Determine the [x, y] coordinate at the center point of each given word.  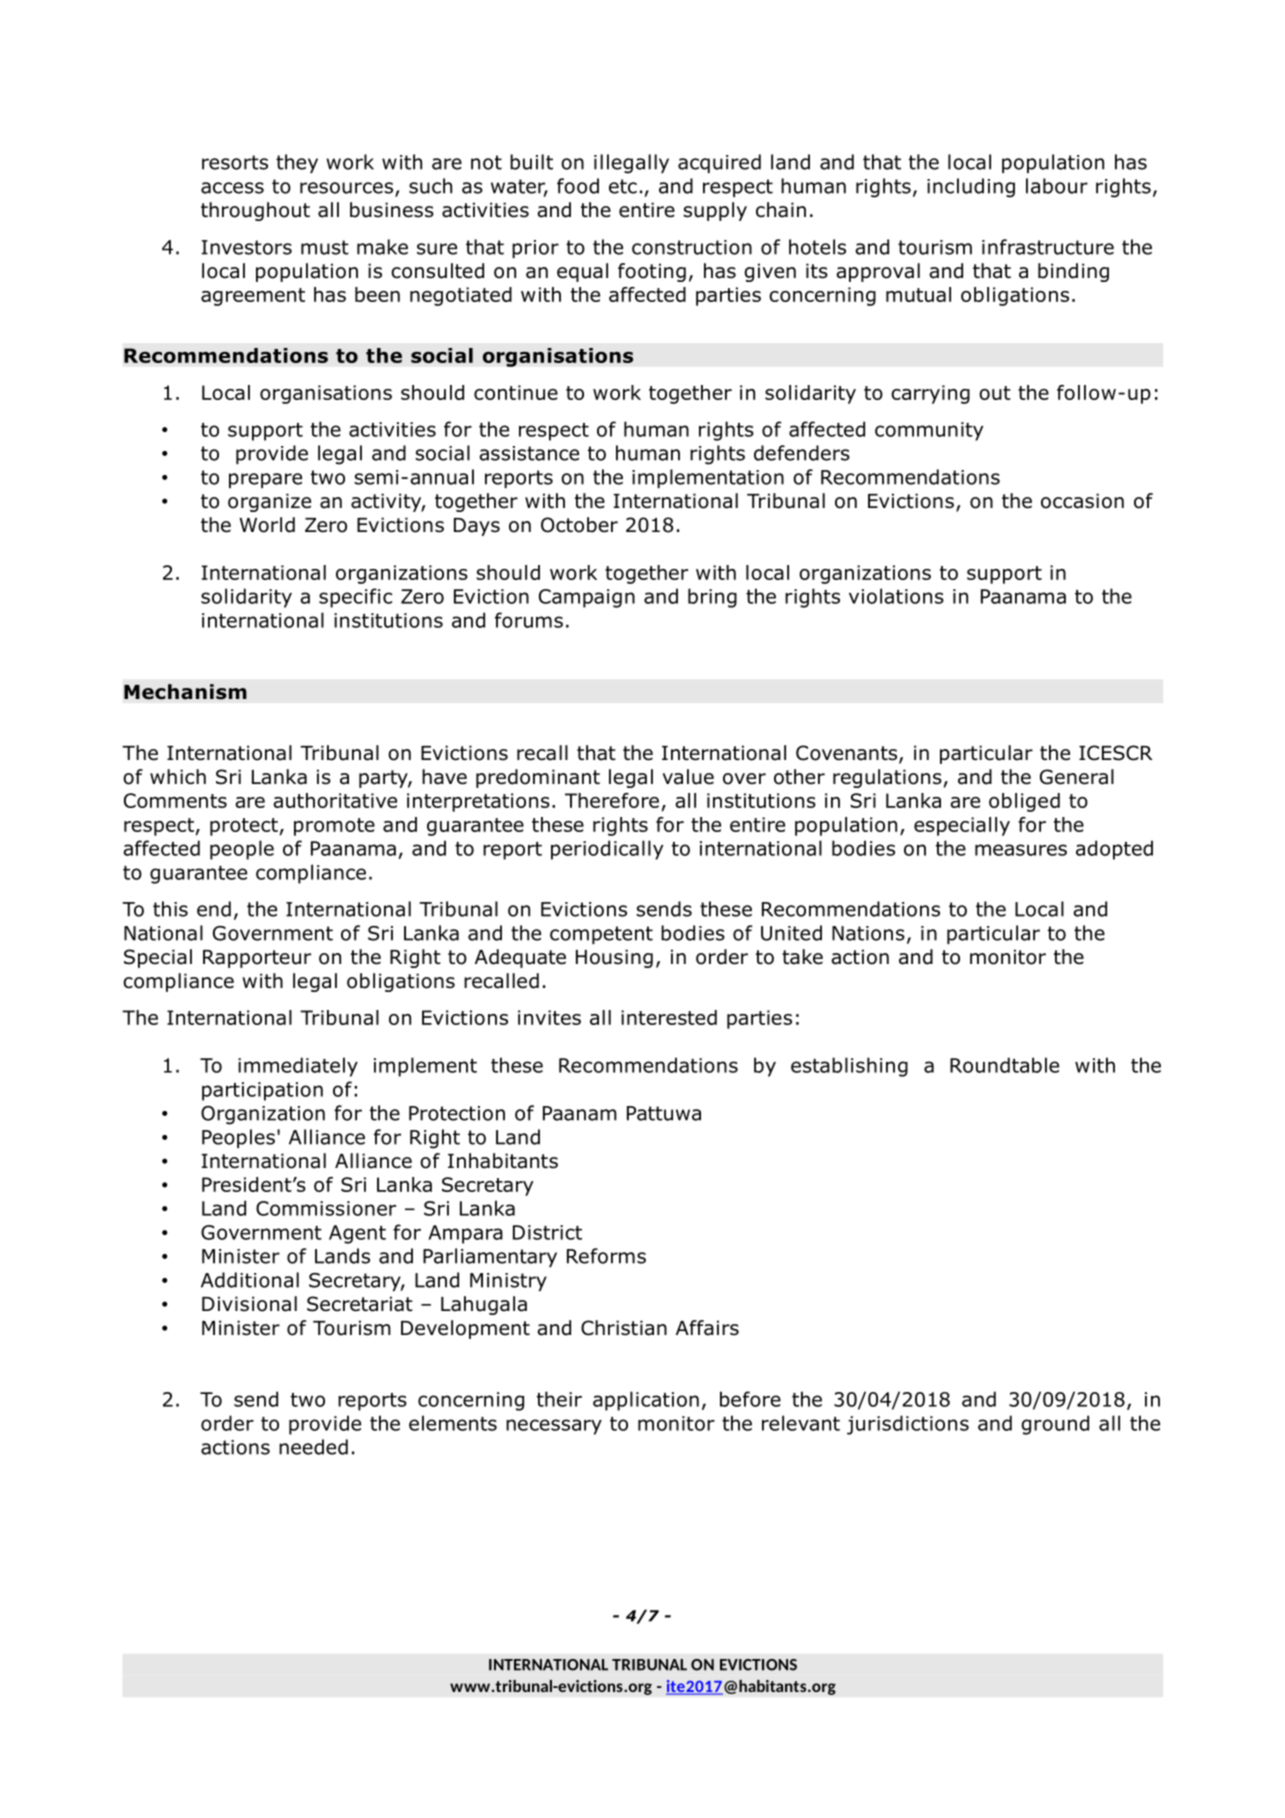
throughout [255, 211]
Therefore [612, 800]
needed [313, 1447]
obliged [1024, 802]
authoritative [335, 800]
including [971, 188]
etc [623, 186]
